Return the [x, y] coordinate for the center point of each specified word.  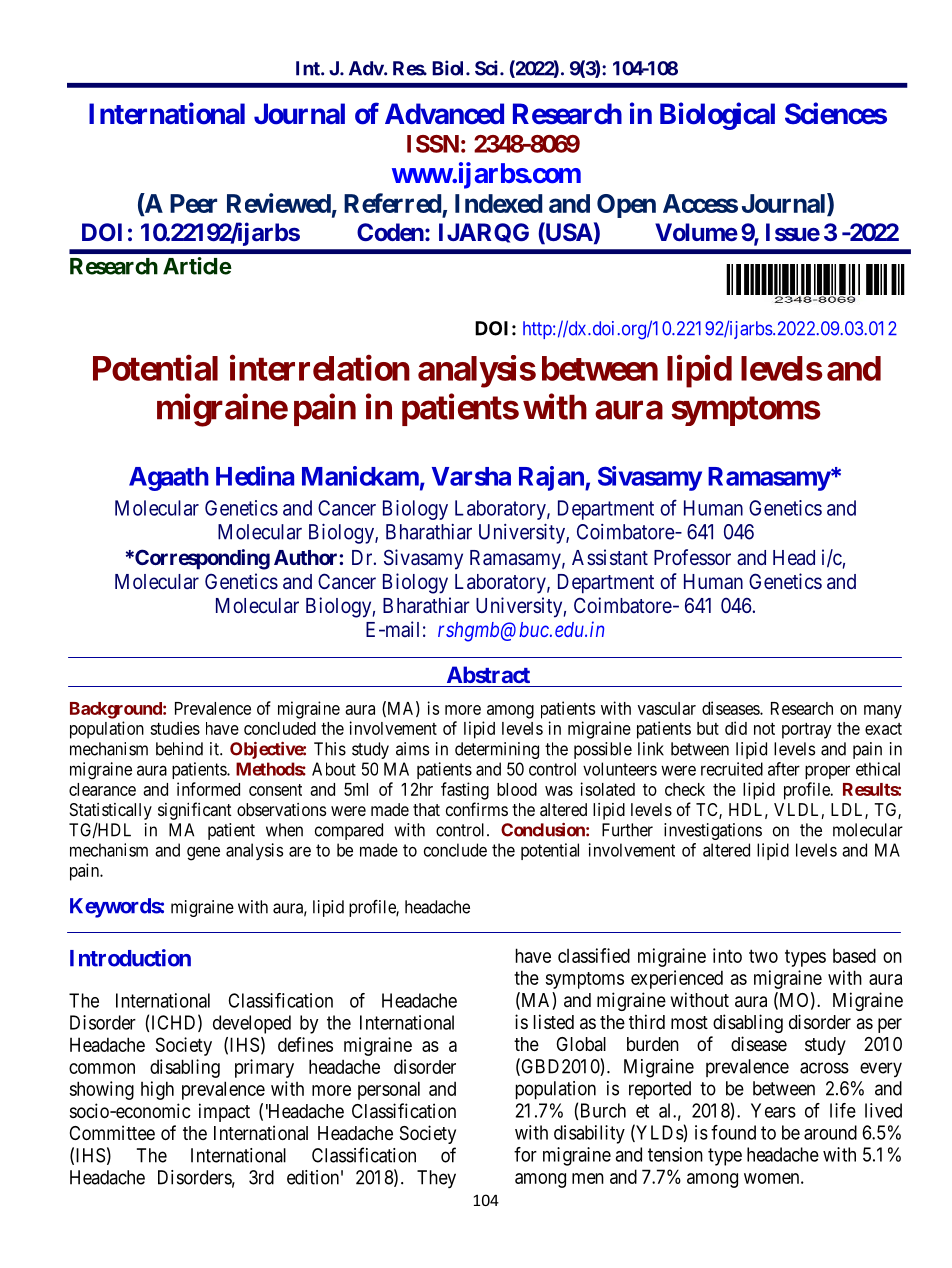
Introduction [130, 958]
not [764, 729]
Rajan [552, 478]
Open [626, 206]
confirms [477, 809]
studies [175, 728]
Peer [193, 203]
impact [224, 1112]
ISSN [433, 144]
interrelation [320, 368]
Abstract [488, 674]
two [763, 956]
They [436, 1179]
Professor [692, 557]
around [830, 1132]
